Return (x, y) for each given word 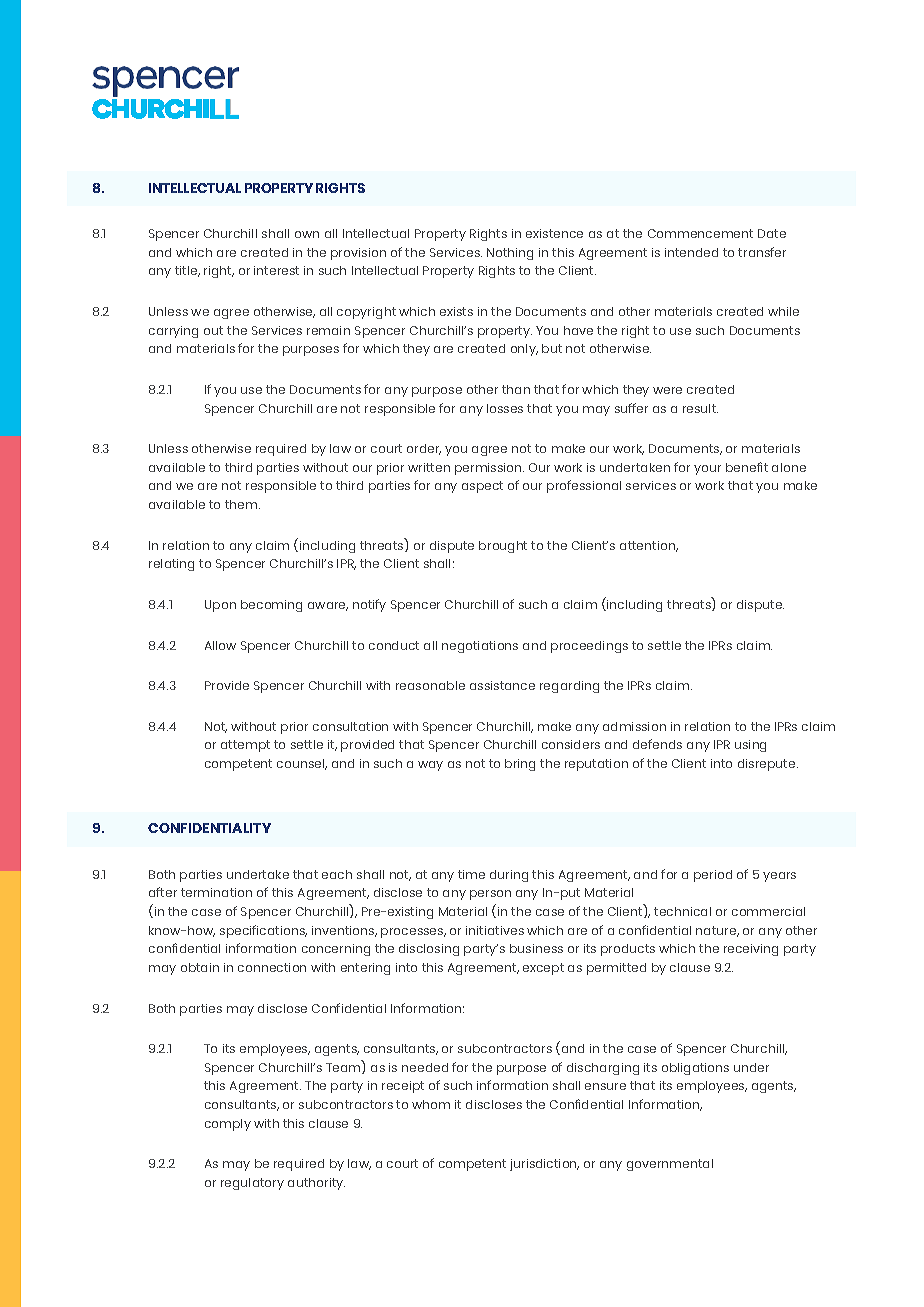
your (707, 470)
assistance (502, 685)
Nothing (510, 254)
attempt (245, 746)
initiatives (495, 930)
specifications (263, 931)
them (242, 504)
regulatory (252, 1184)
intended (691, 252)
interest (276, 270)
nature (717, 931)
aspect (482, 487)
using (750, 746)
